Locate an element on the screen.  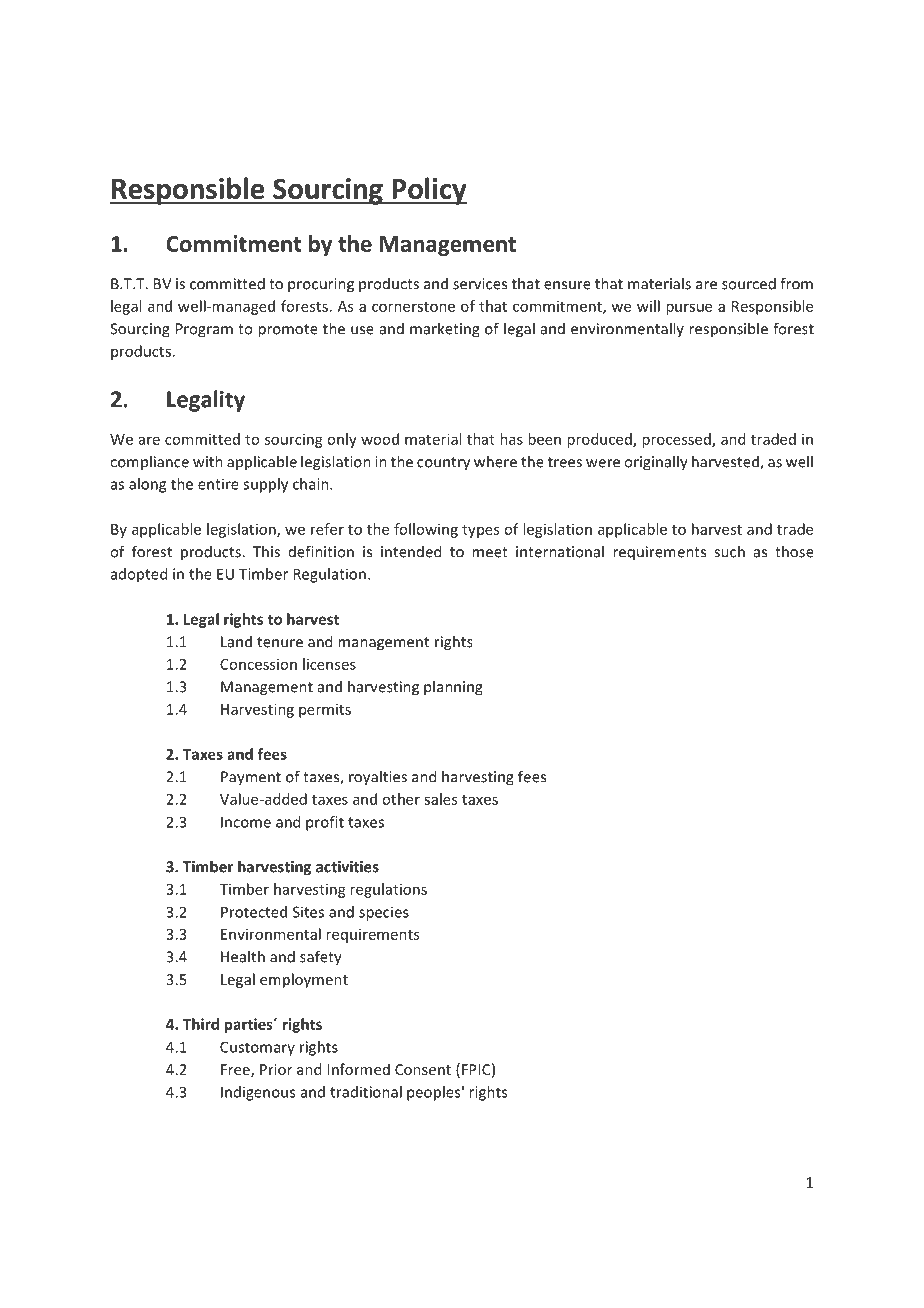
Customary is located at coordinates (257, 1048).
